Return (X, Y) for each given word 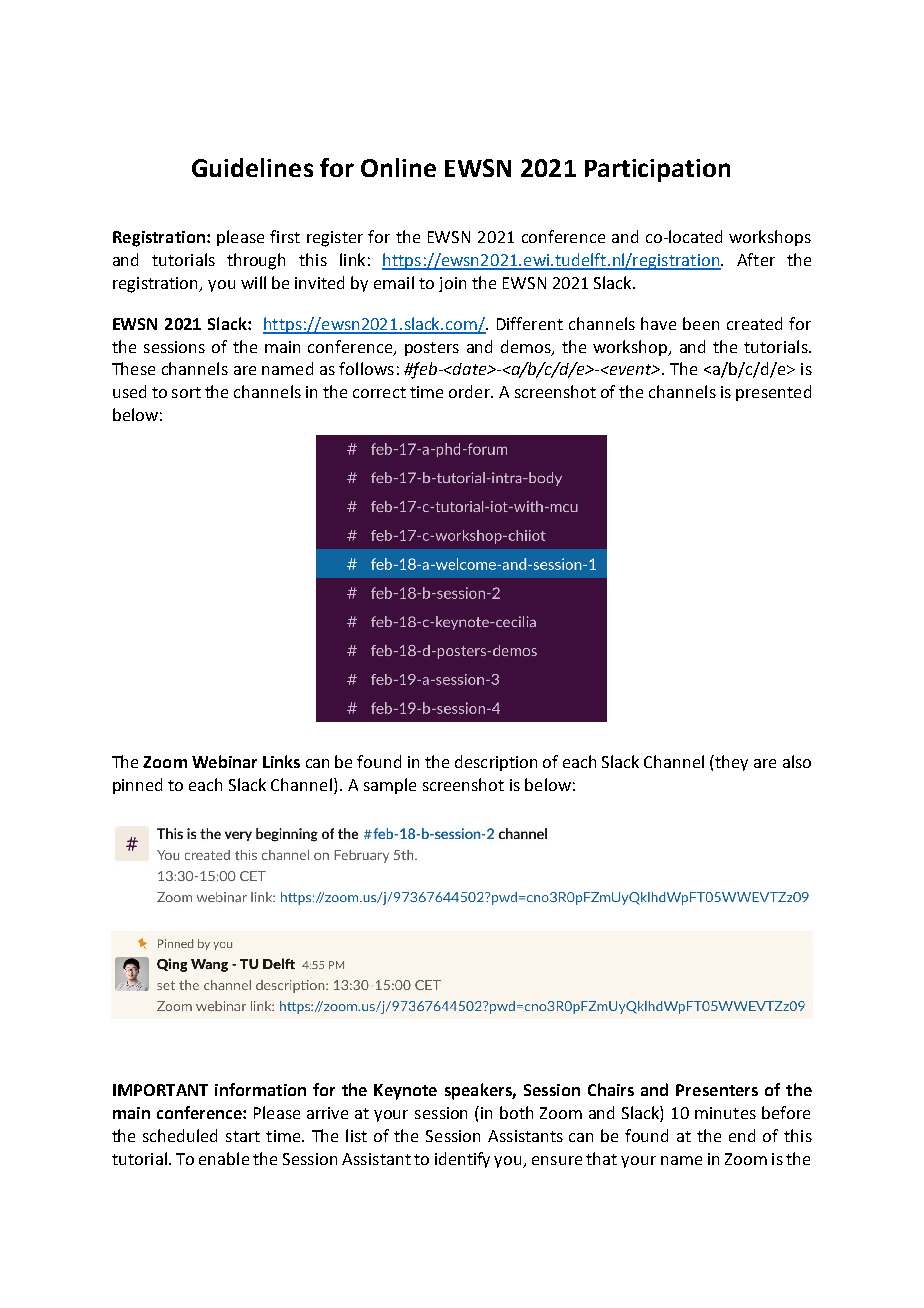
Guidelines (252, 167)
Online (398, 167)
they (730, 763)
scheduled (180, 1135)
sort (186, 392)
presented (773, 393)
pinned (137, 786)
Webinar (224, 761)
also (797, 761)
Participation (657, 170)
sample (390, 786)
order (470, 391)
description (496, 763)
